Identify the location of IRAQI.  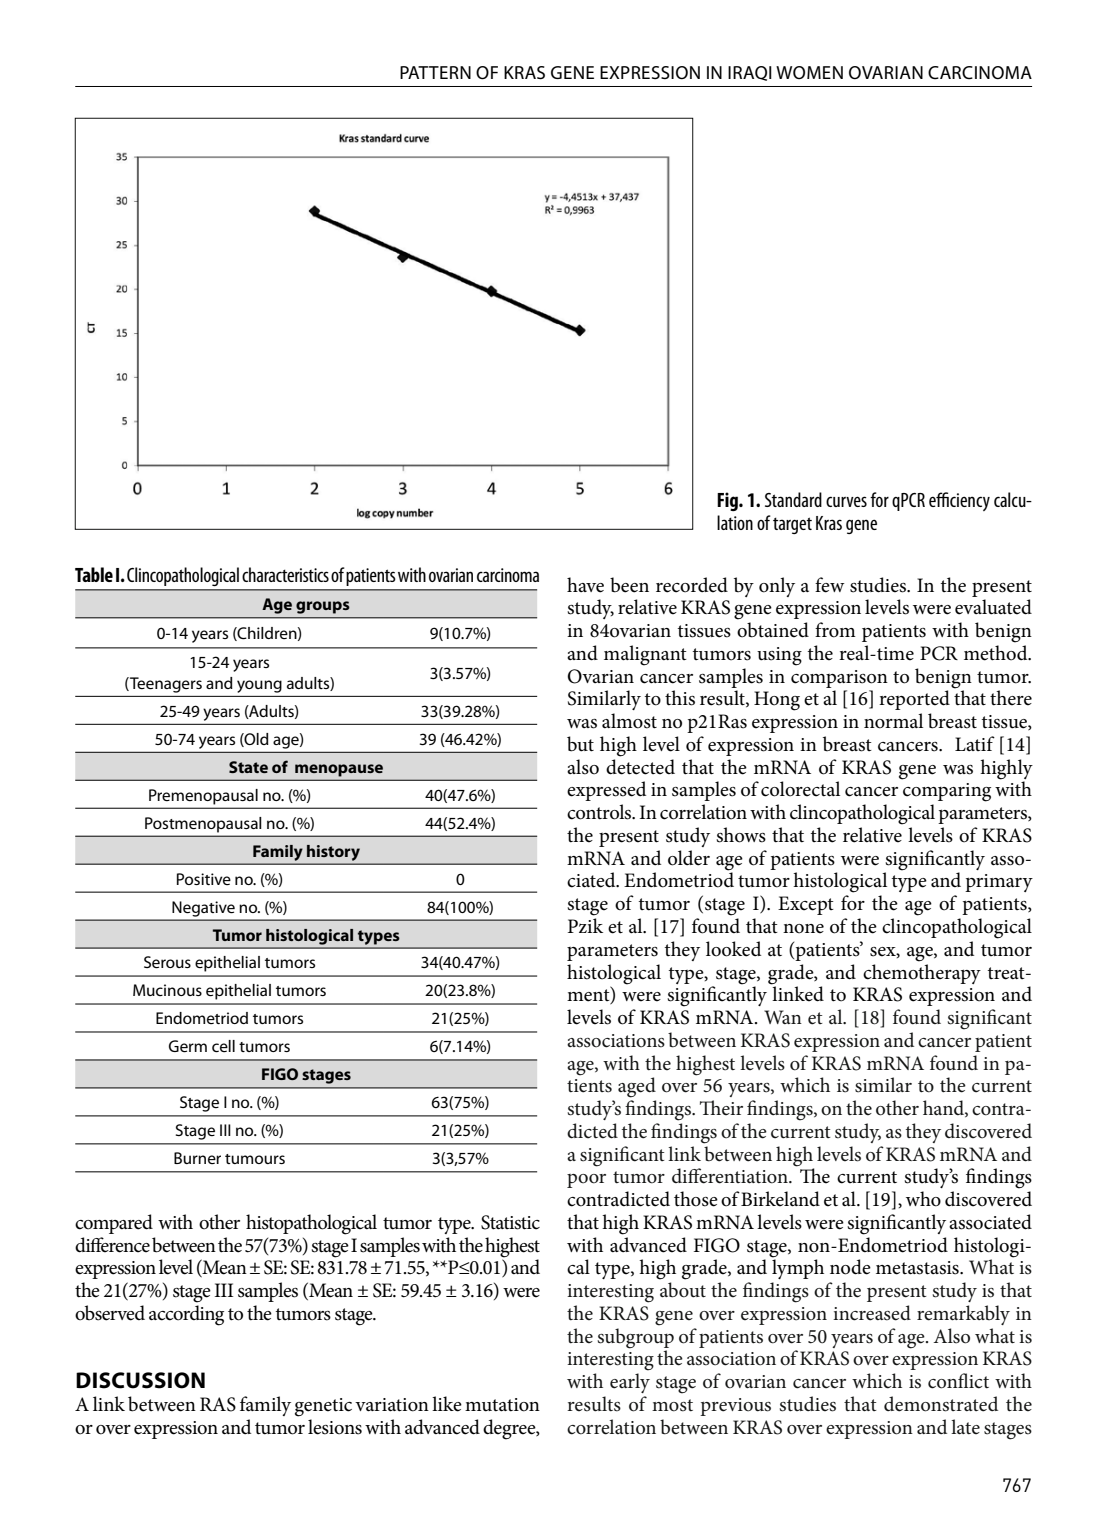
(750, 73).
